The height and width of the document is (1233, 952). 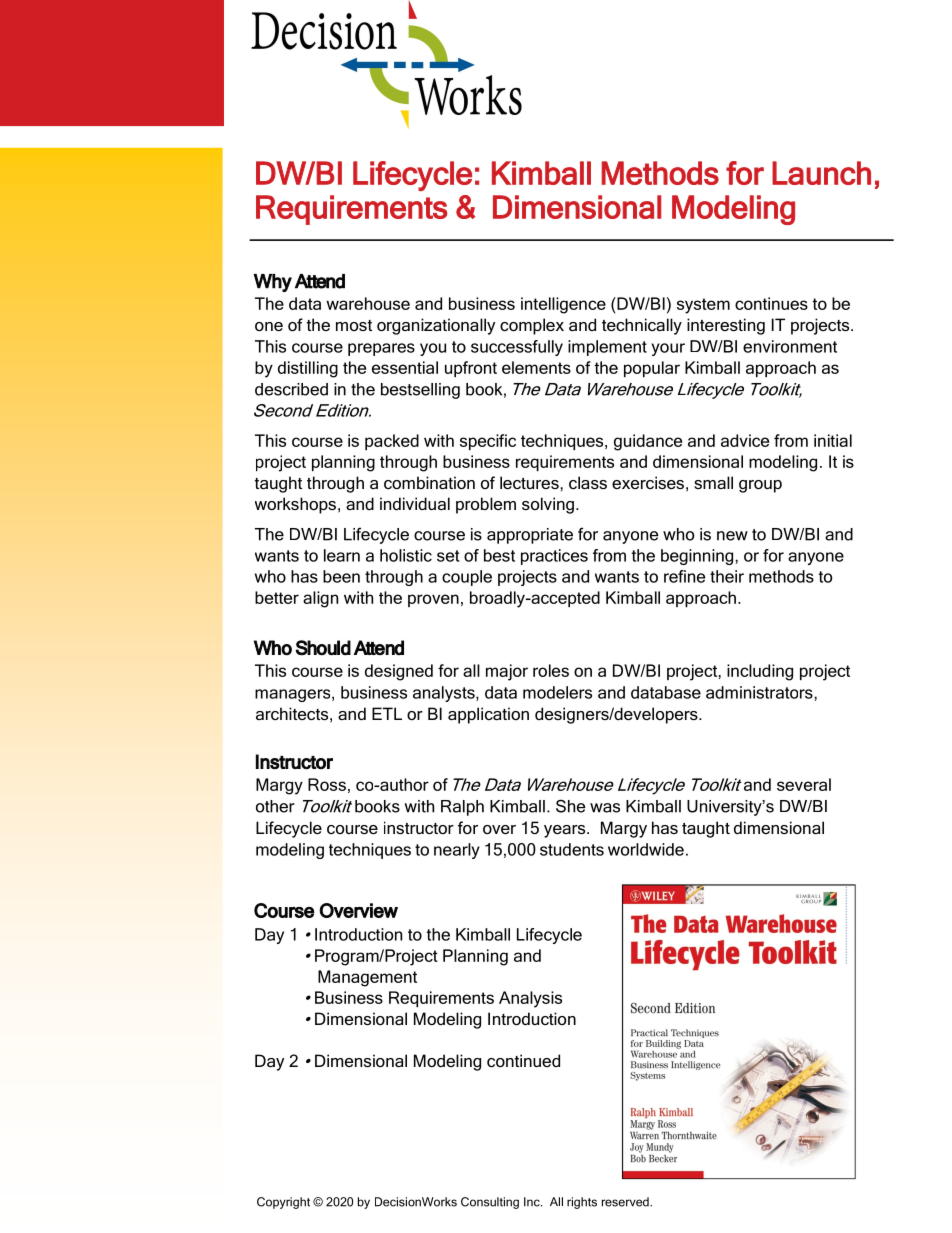 What do you see at coordinates (327, 784) in the document?
I see `Ross` at bounding box center [327, 784].
